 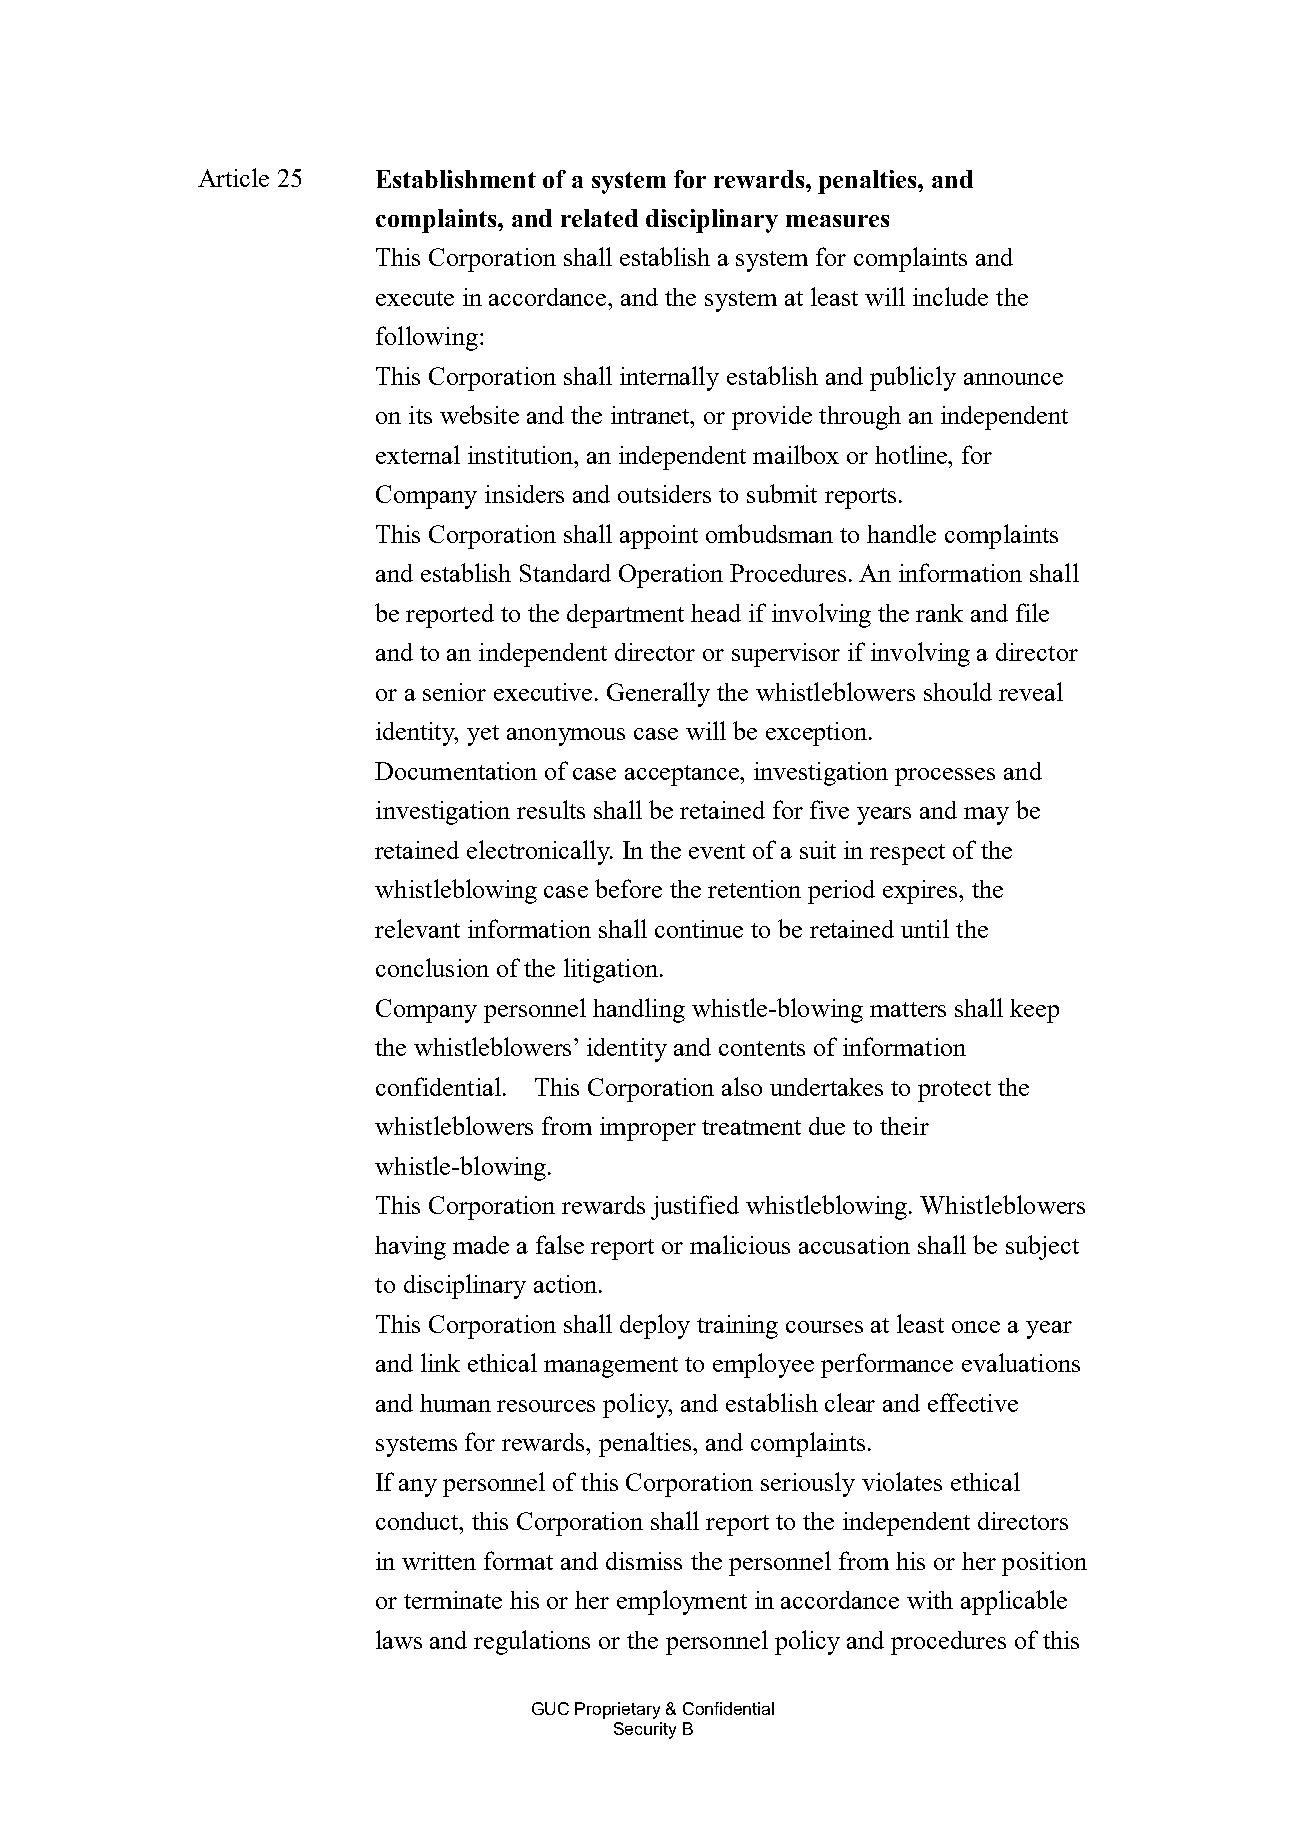 What do you see at coordinates (655, 1326) in the screenshot?
I see `deploy` at bounding box center [655, 1326].
